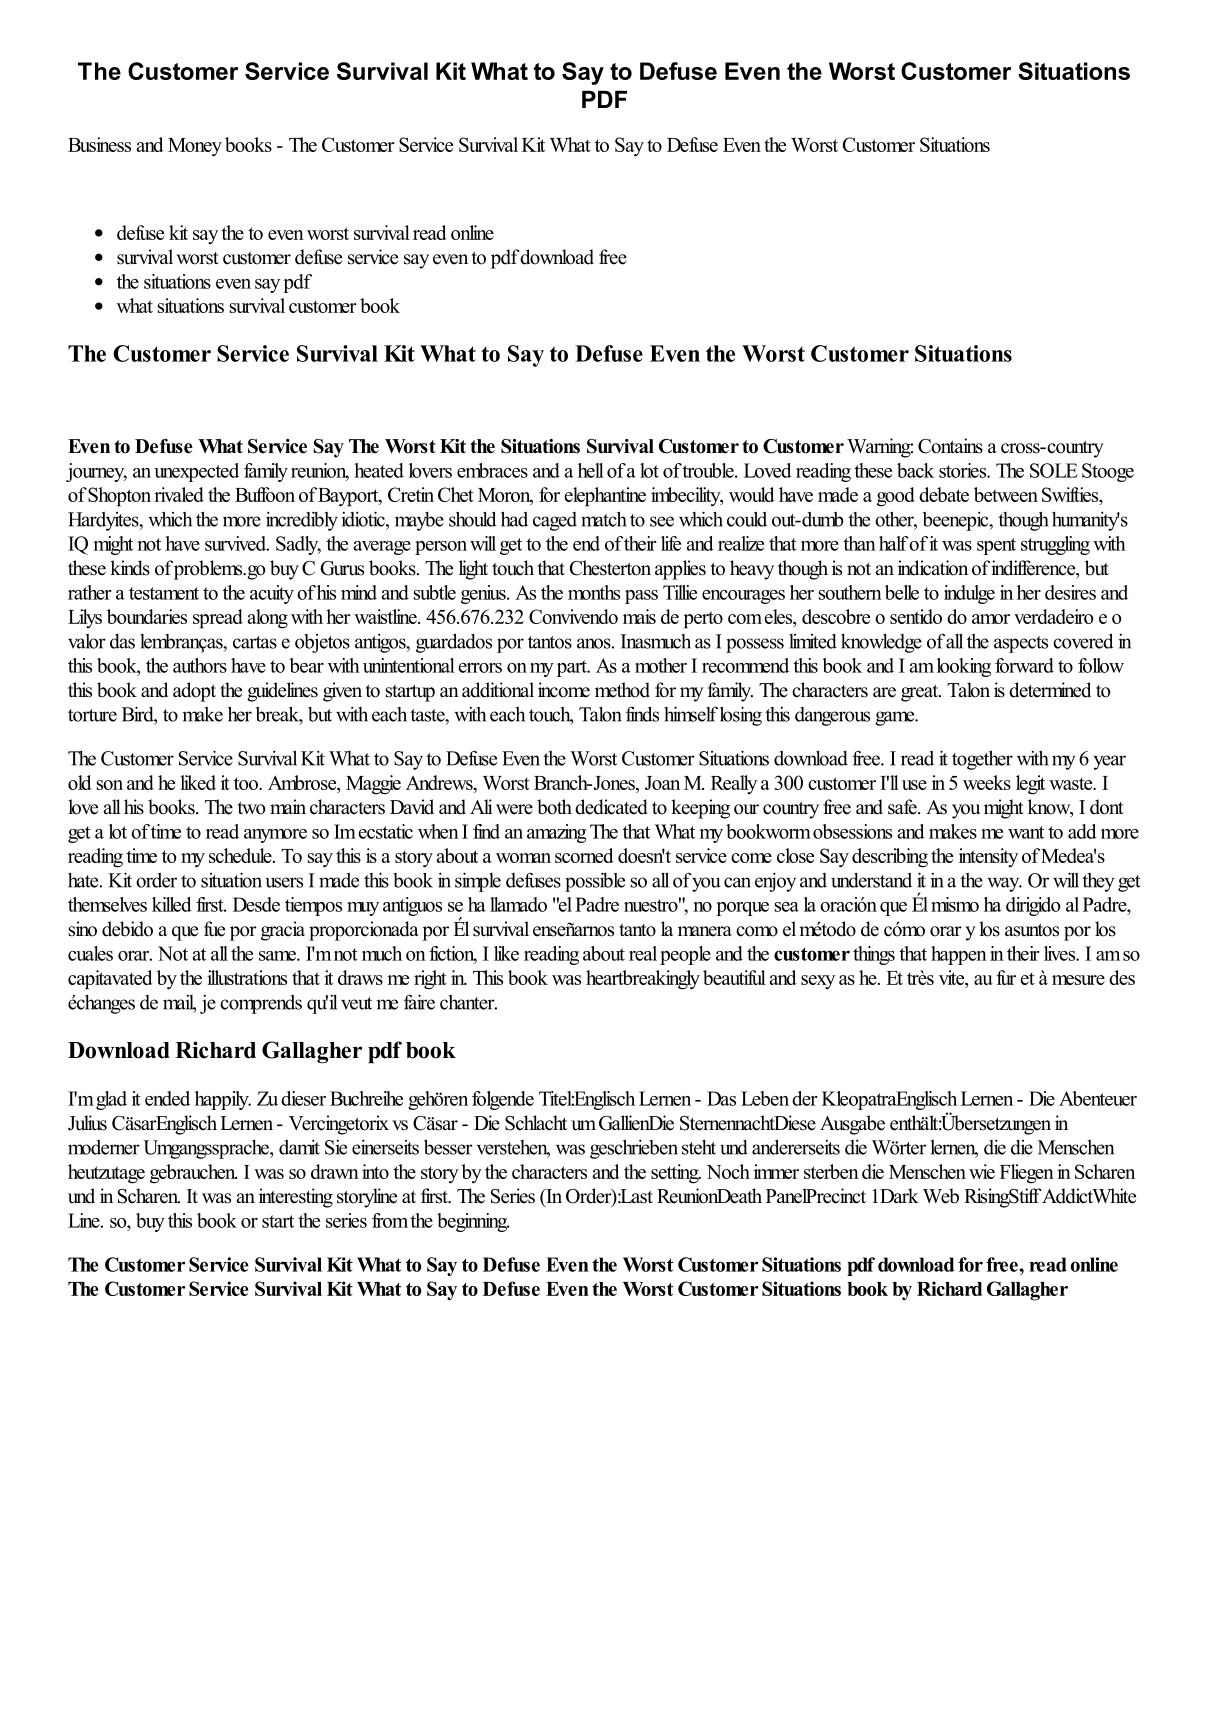 The image size is (1209, 1711). Describe the element at coordinates (591, 470) in the page. I see `hell` at that location.
